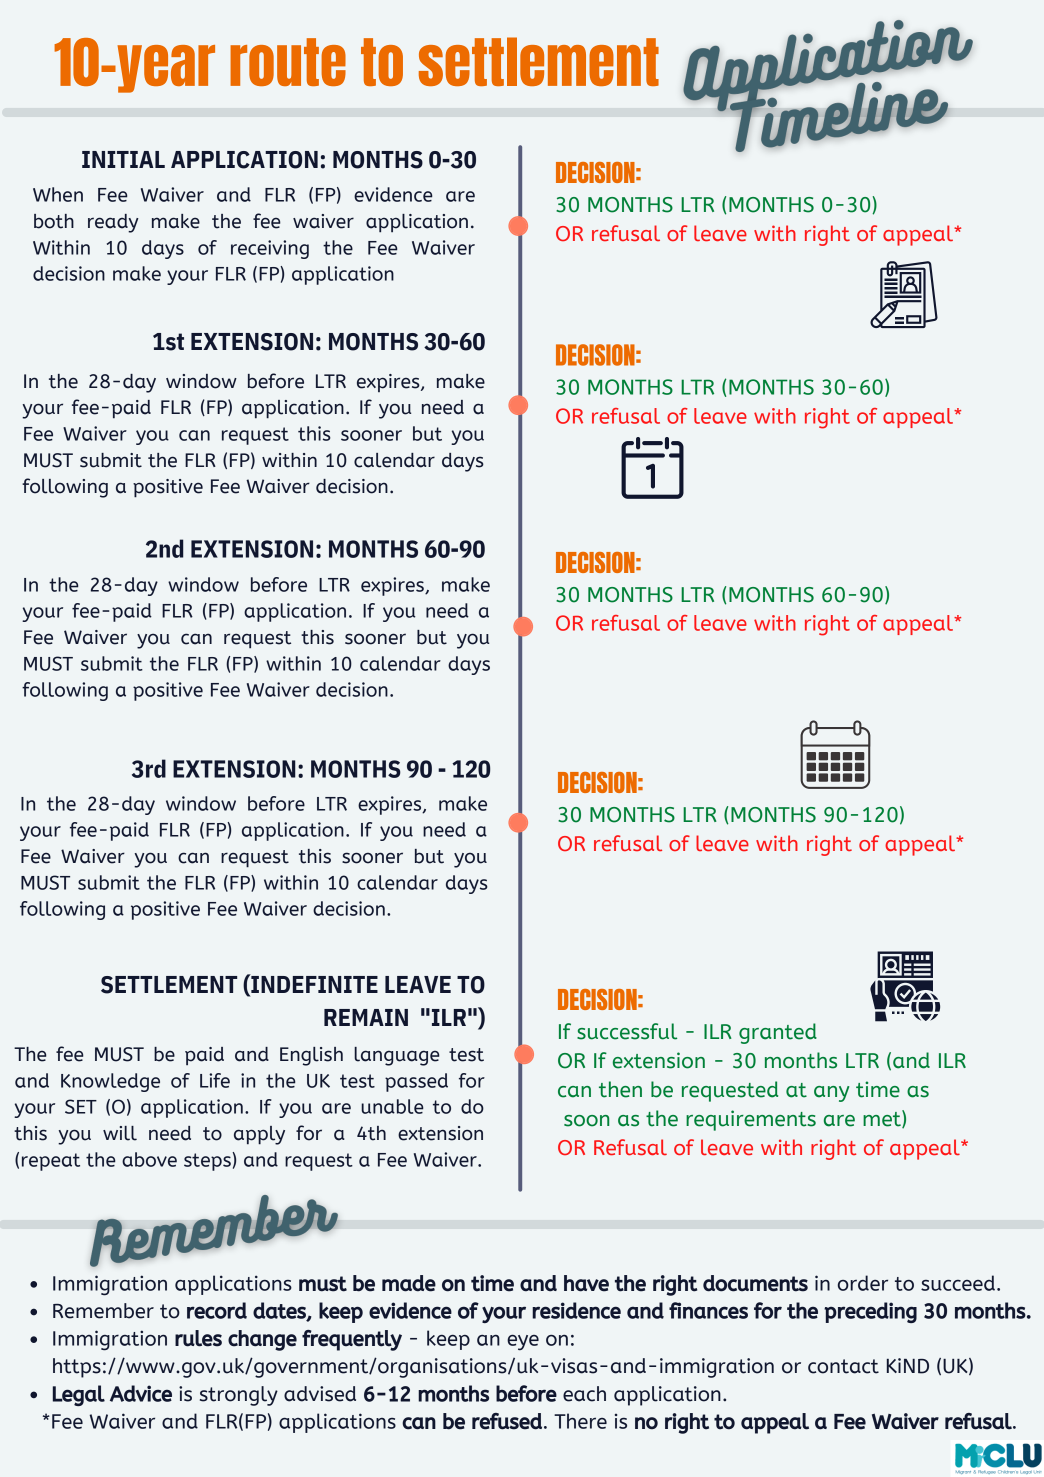  Describe the element at coordinates (113, 223) in the image. I see `ready` at that location.
